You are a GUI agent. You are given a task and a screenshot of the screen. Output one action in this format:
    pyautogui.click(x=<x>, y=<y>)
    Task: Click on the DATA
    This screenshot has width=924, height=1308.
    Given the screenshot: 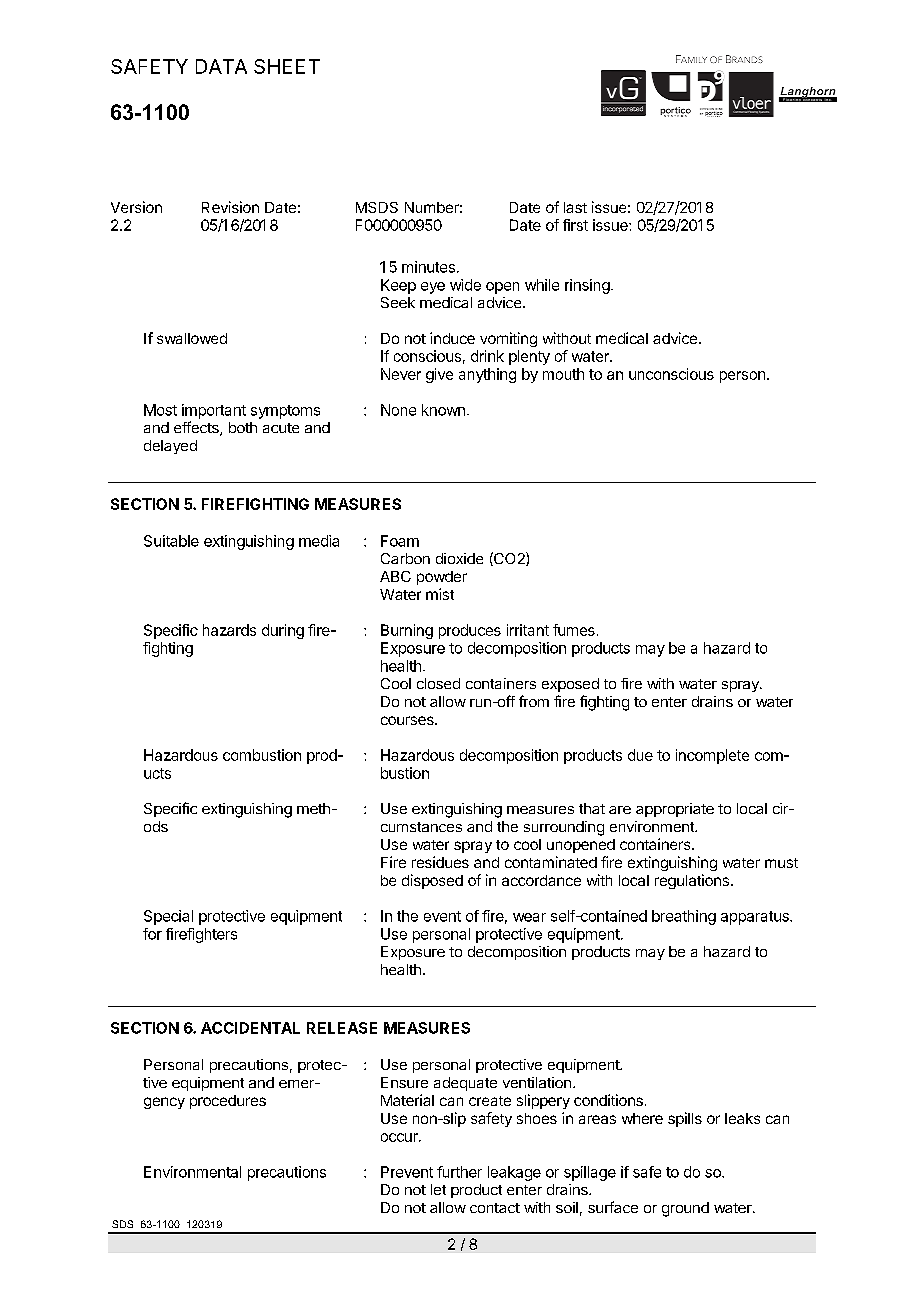 What is the action you would take?
    pyautogui.click(x=221, y=66)
